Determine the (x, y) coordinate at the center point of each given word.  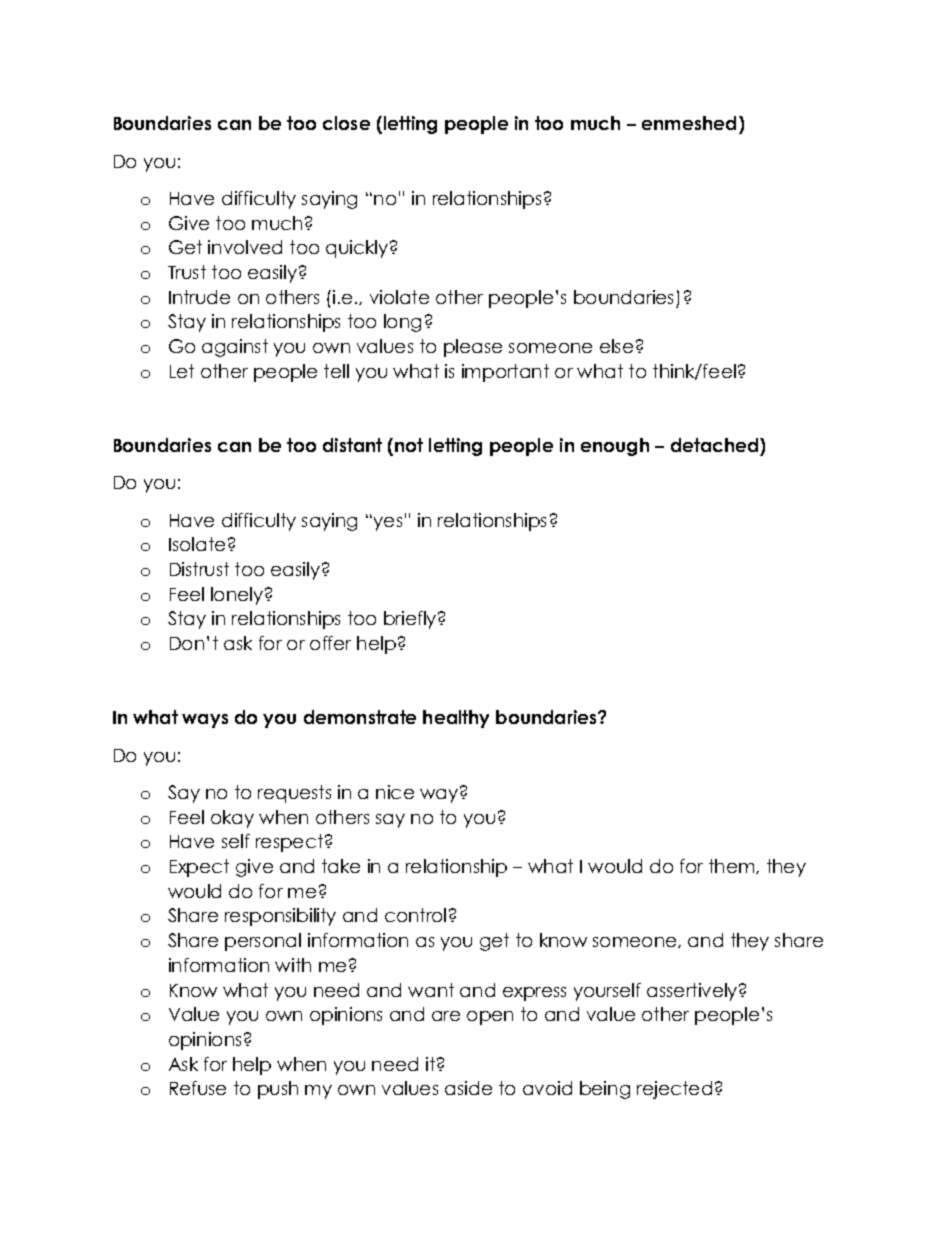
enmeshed (689, 123)
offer (330, 643)
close (346, 123)
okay (232, 819)
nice (395, 792)
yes (388, 524)
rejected (674, 1090)
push (278, 1090)
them (733, 866)
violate (399, 297)
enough (615, 447)
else (616, 346)
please (473, 348)
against (235, 348)
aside (468, 1088)
